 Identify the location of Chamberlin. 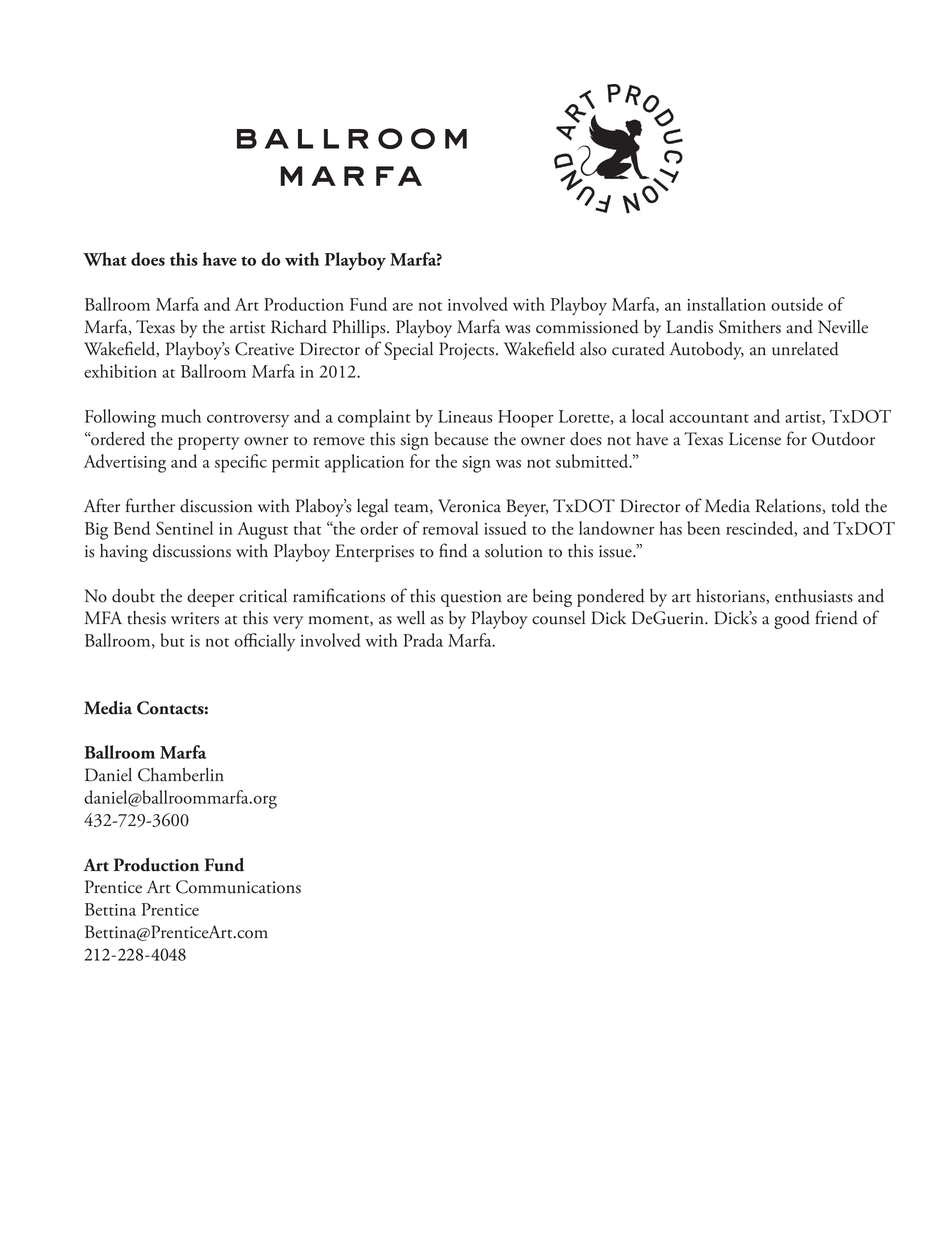
(181, 775).
